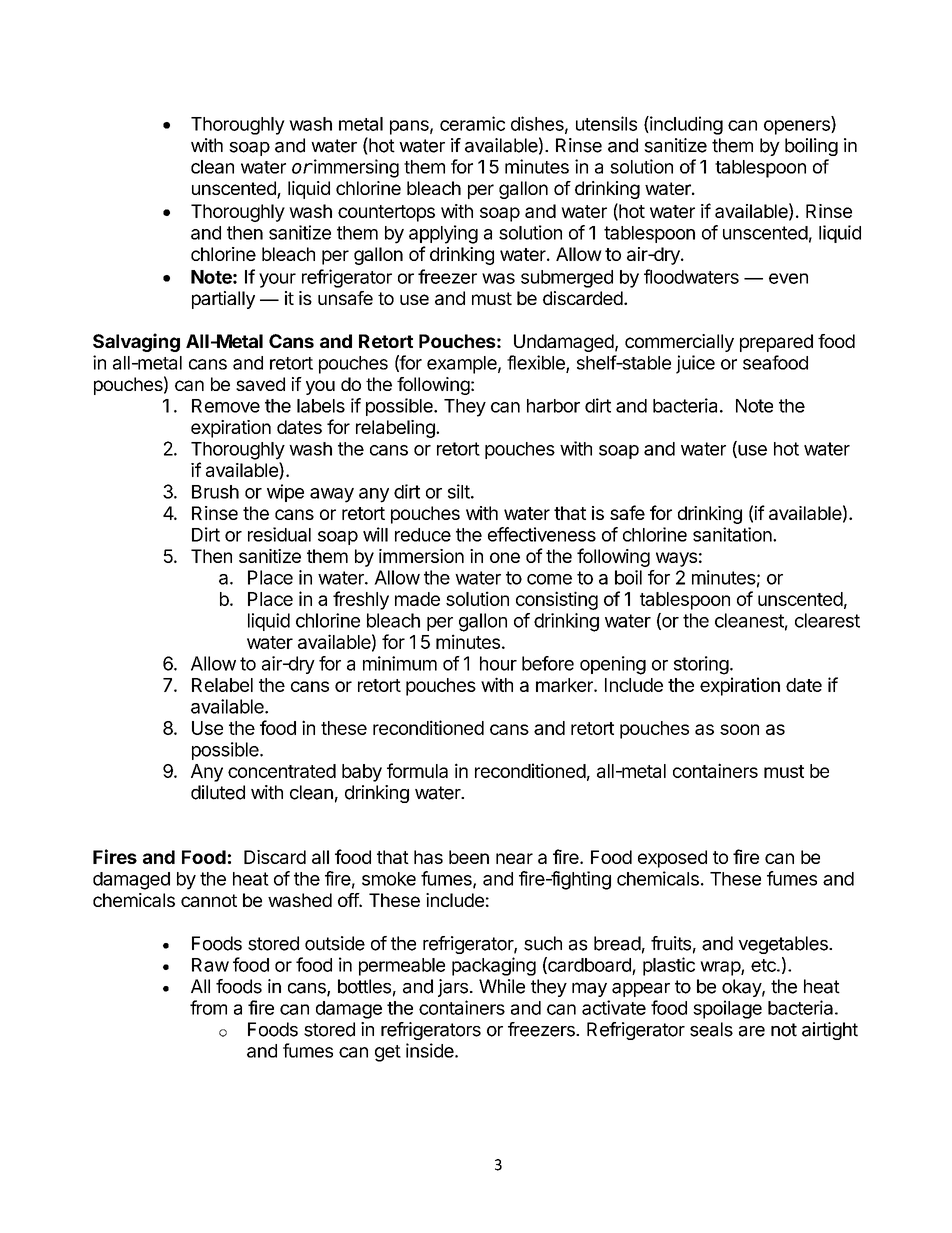 The width and height of the screenshot is (952, 1233). Describe the element at coordinates (208, 1007) in the screenshot. I see `from` at that location.
